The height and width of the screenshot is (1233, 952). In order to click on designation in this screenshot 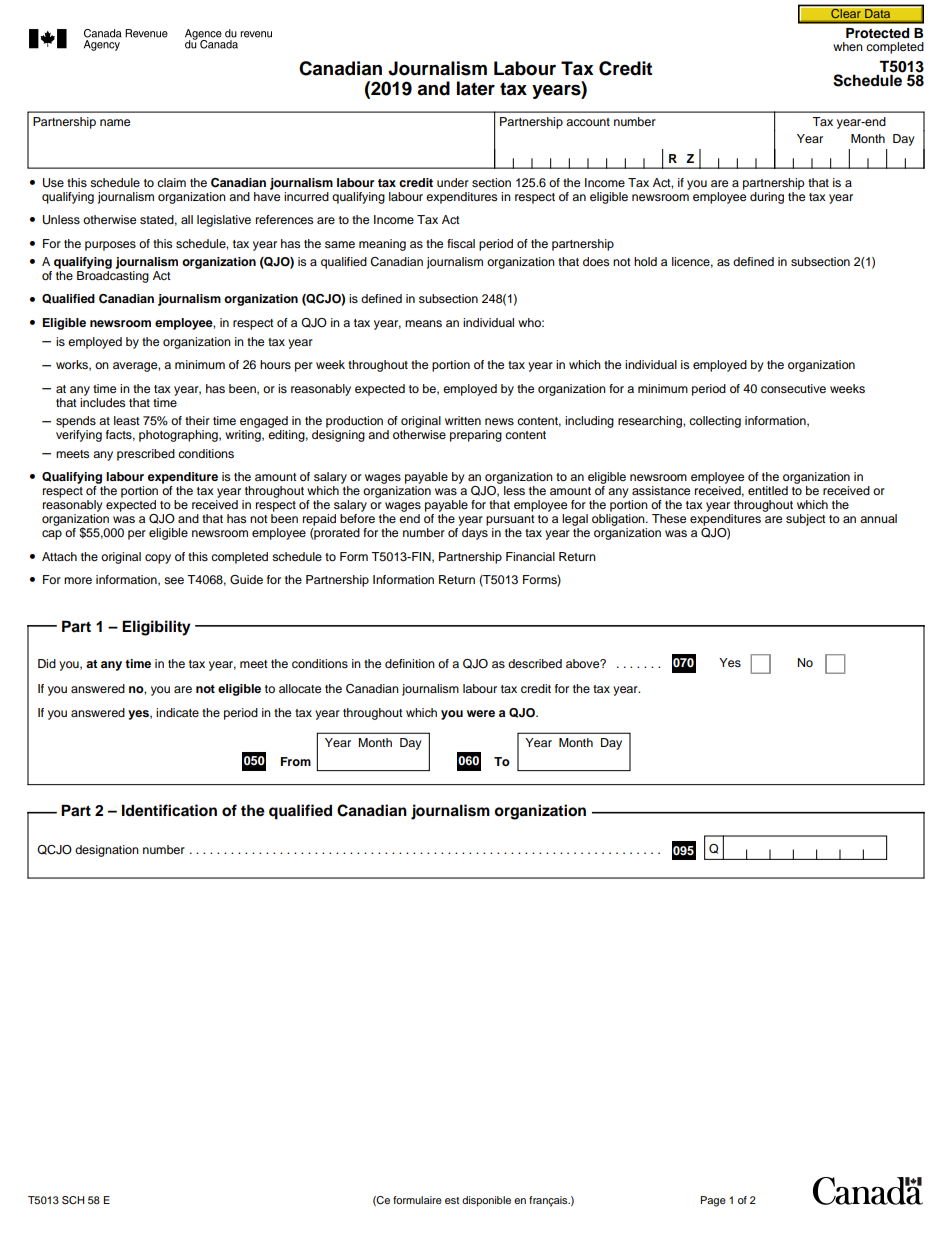, I will do `click(107, 851)`.
